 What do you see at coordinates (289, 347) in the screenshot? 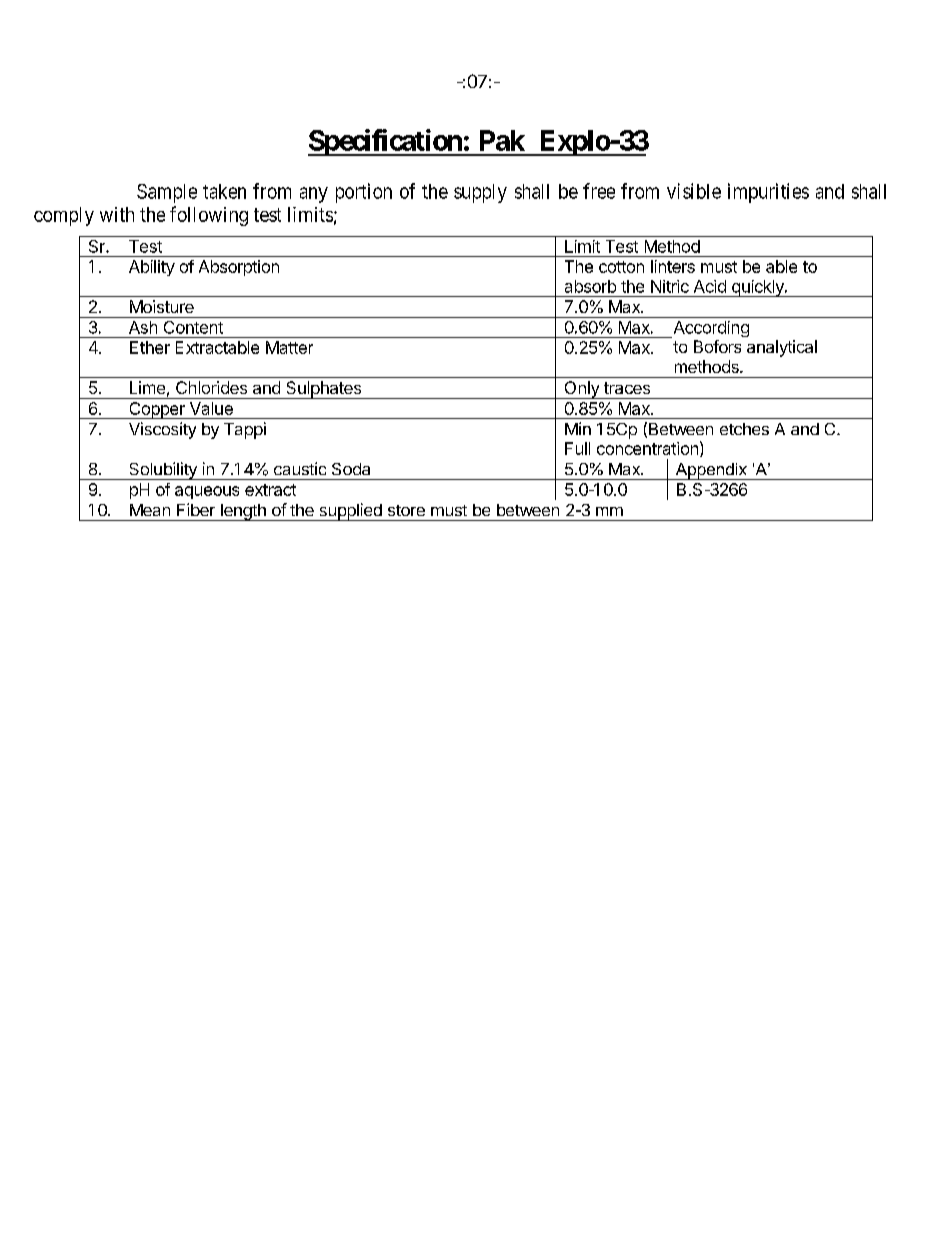
I see `Matter` at bounding box center [289, 347].
